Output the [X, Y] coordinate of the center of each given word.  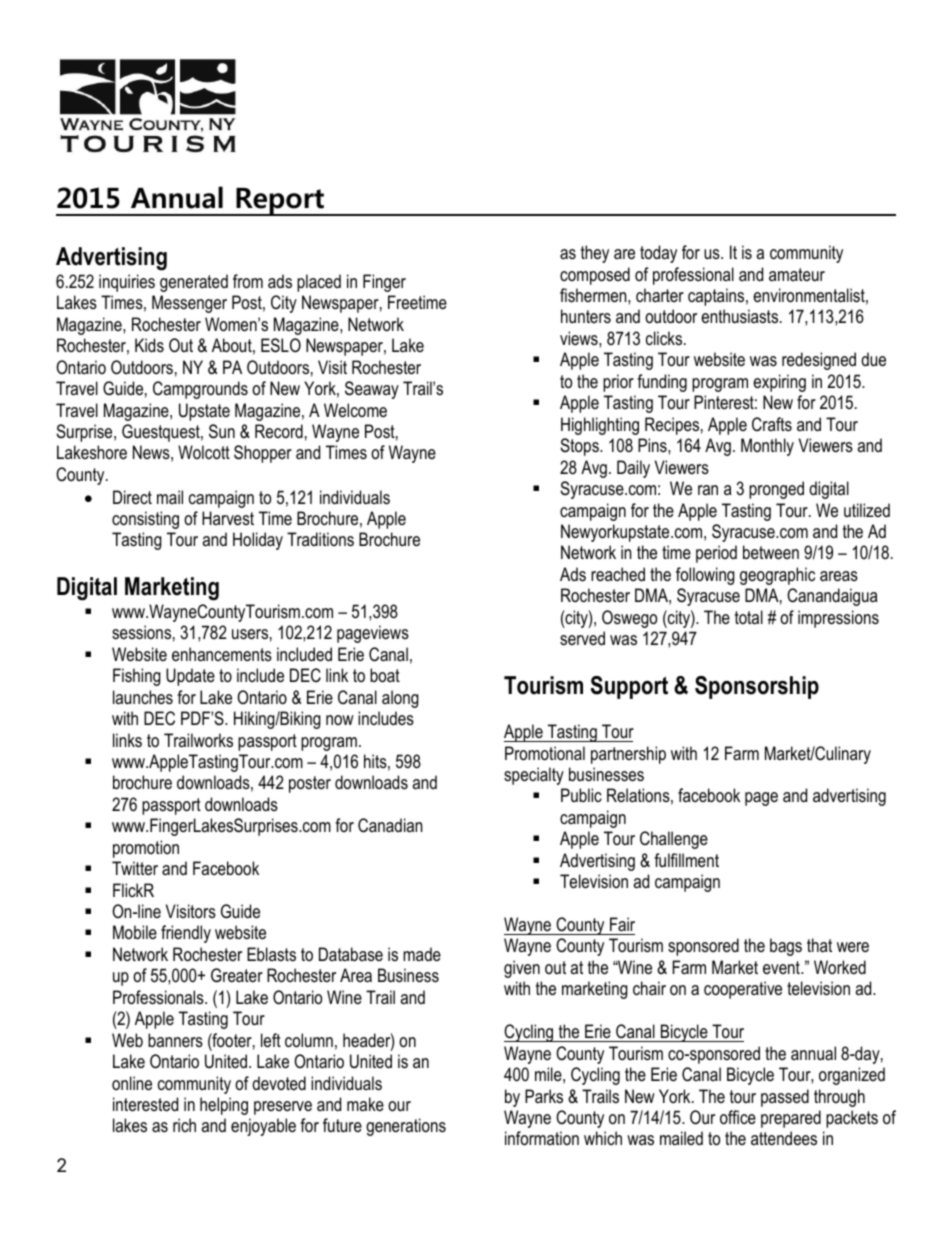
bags [786, 947]
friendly [186, 934]
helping [224, 1106]
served [582, 638]
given [522, 969]
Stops [580, 447]
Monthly [767, 447]
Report [280, 202]
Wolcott [204, 452]
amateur [797, 274]
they [595, 254]
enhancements [222, 654]
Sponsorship [757, 687]
